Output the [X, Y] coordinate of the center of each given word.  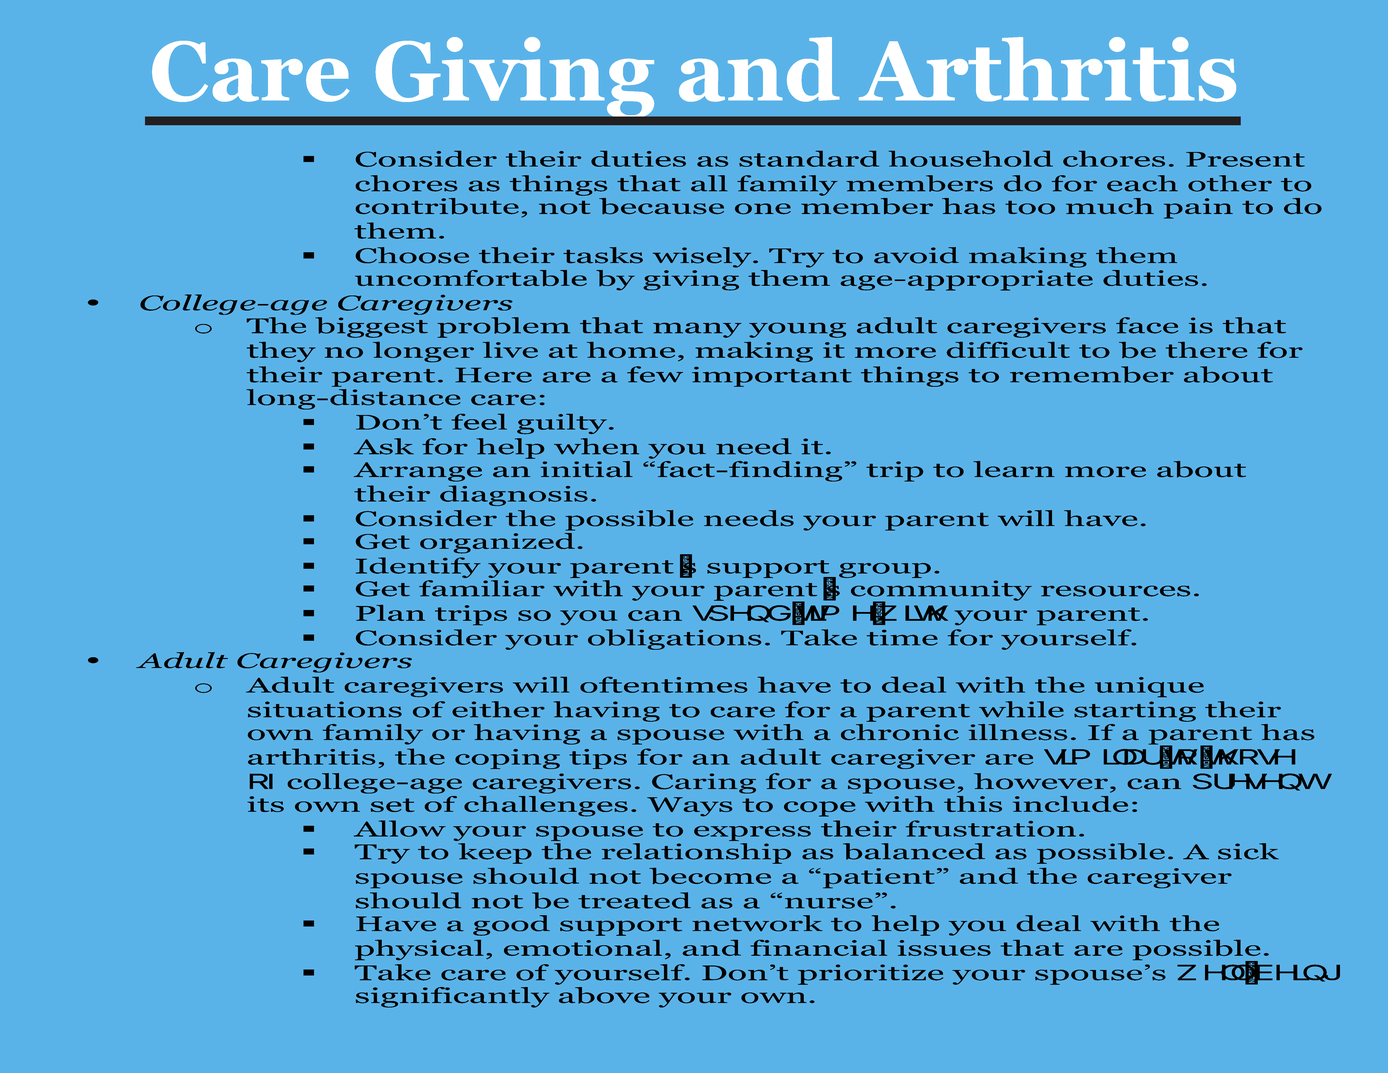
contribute [437, 206]
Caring [704, 783]
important [772, 377]
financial [819, 947]
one [763, 209]
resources [1115, 591]
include [1070, 804]
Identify [418, 567]
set [392, 805]
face [1147, 325]
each [1142, 183]
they [281, 352]
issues [944, 948]
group [885, 570]
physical [419, 950]
